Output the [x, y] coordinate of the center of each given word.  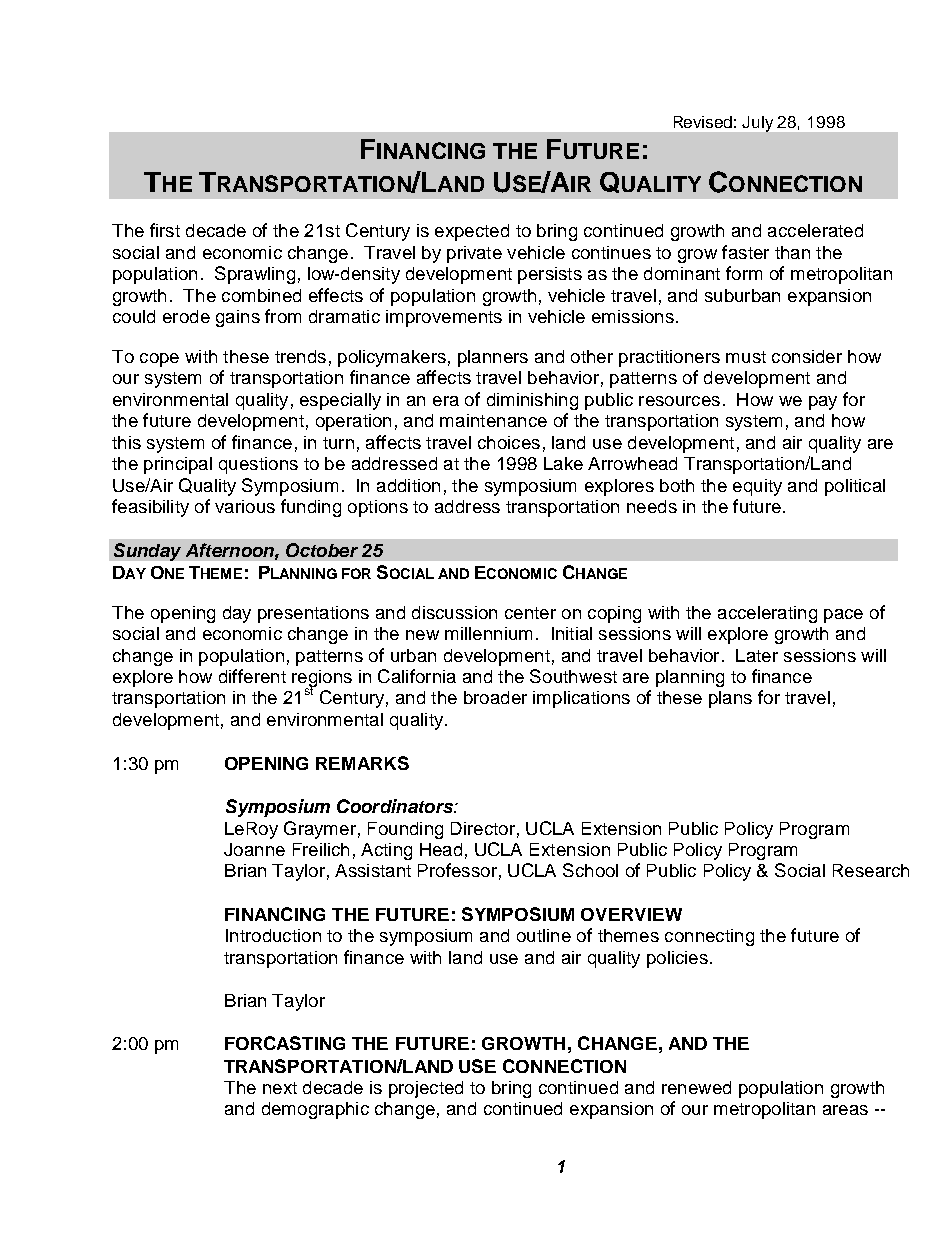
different [252, 676]
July [757, 124]
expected [472, 232]
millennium [488, 633]
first [165, 230]
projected [426, 1089]
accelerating [767, 614]
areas [845, 1110]
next [280, 1088]
